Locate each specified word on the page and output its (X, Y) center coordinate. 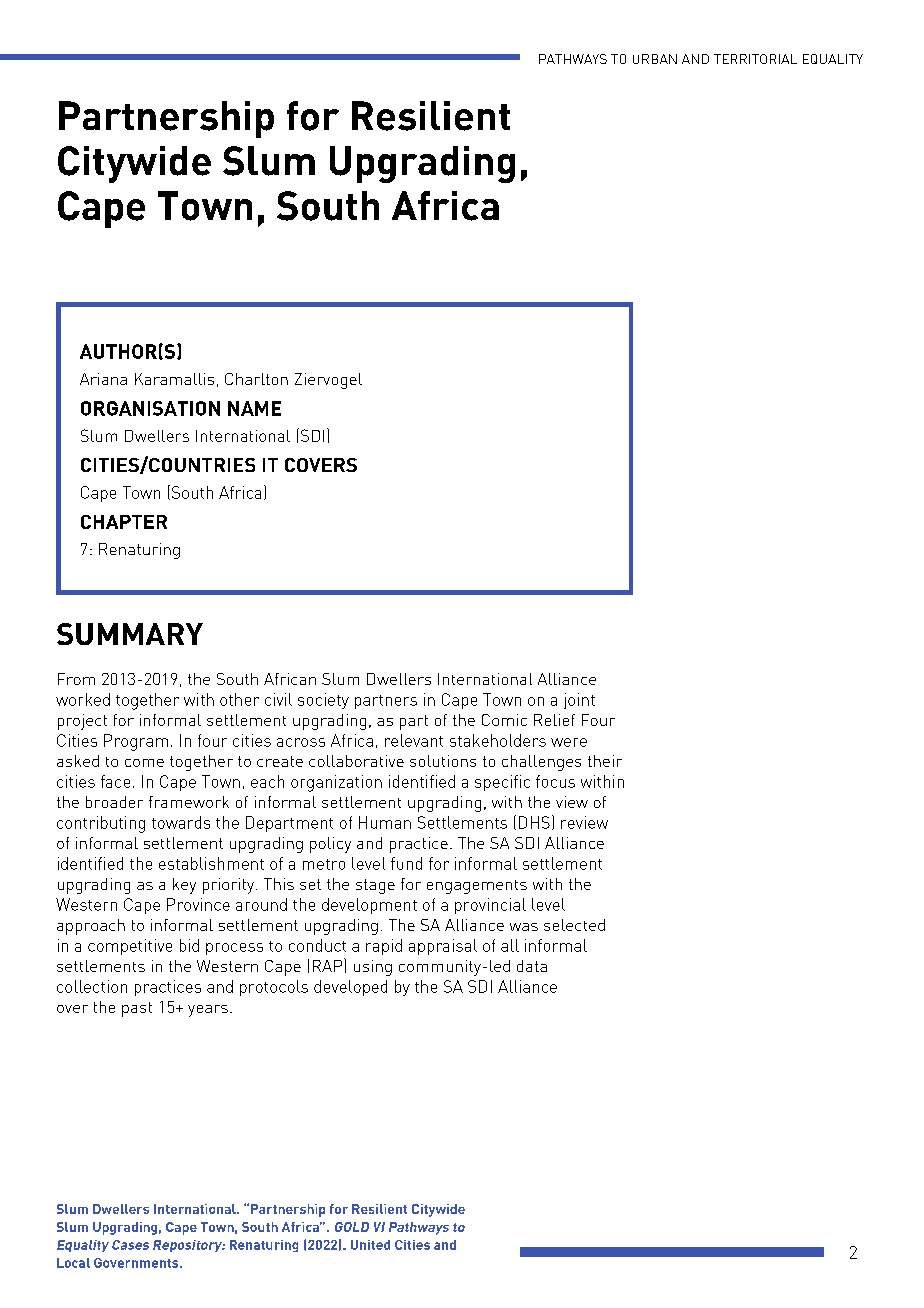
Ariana (103, 379)
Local (73, 1263)
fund (406, 863)
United (370, 1245)
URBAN (655, 59)
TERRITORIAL (755, 59)
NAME (254, 408)
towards (181, 822)
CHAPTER (124, 522)
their (605, 761)
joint (579, 701)
